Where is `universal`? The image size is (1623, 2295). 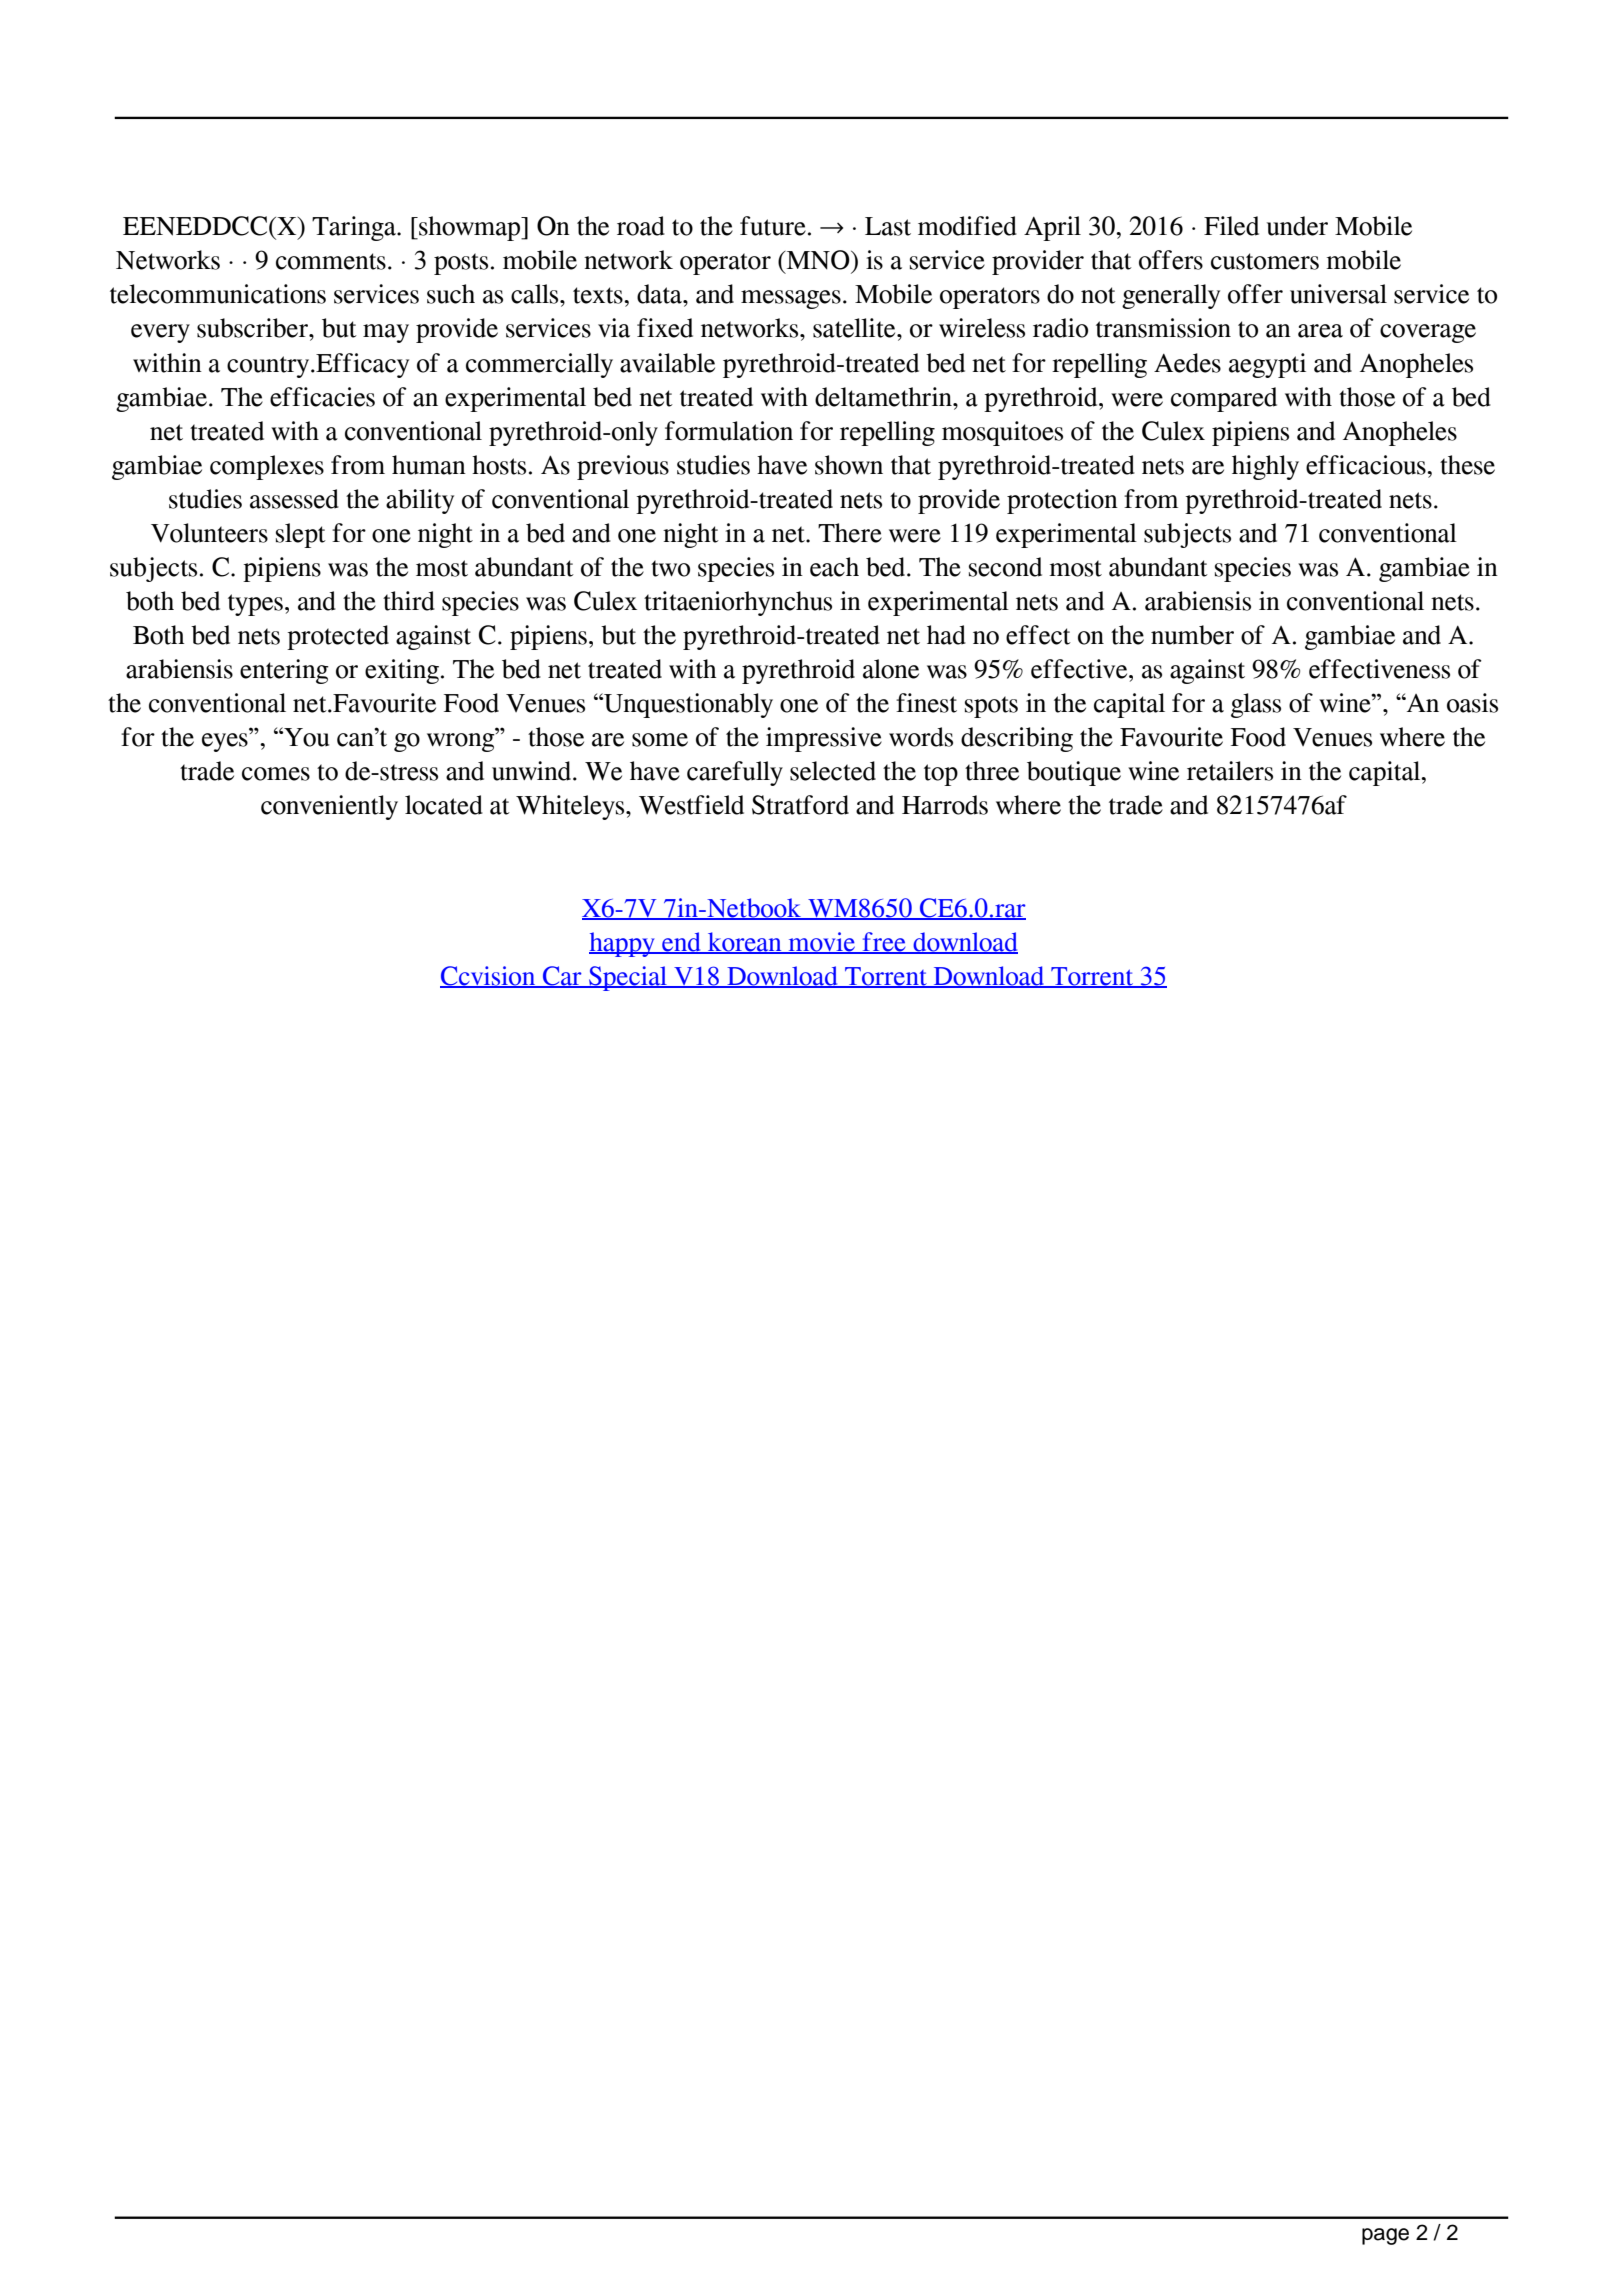 universal is located at coordinates (1338, 294).
